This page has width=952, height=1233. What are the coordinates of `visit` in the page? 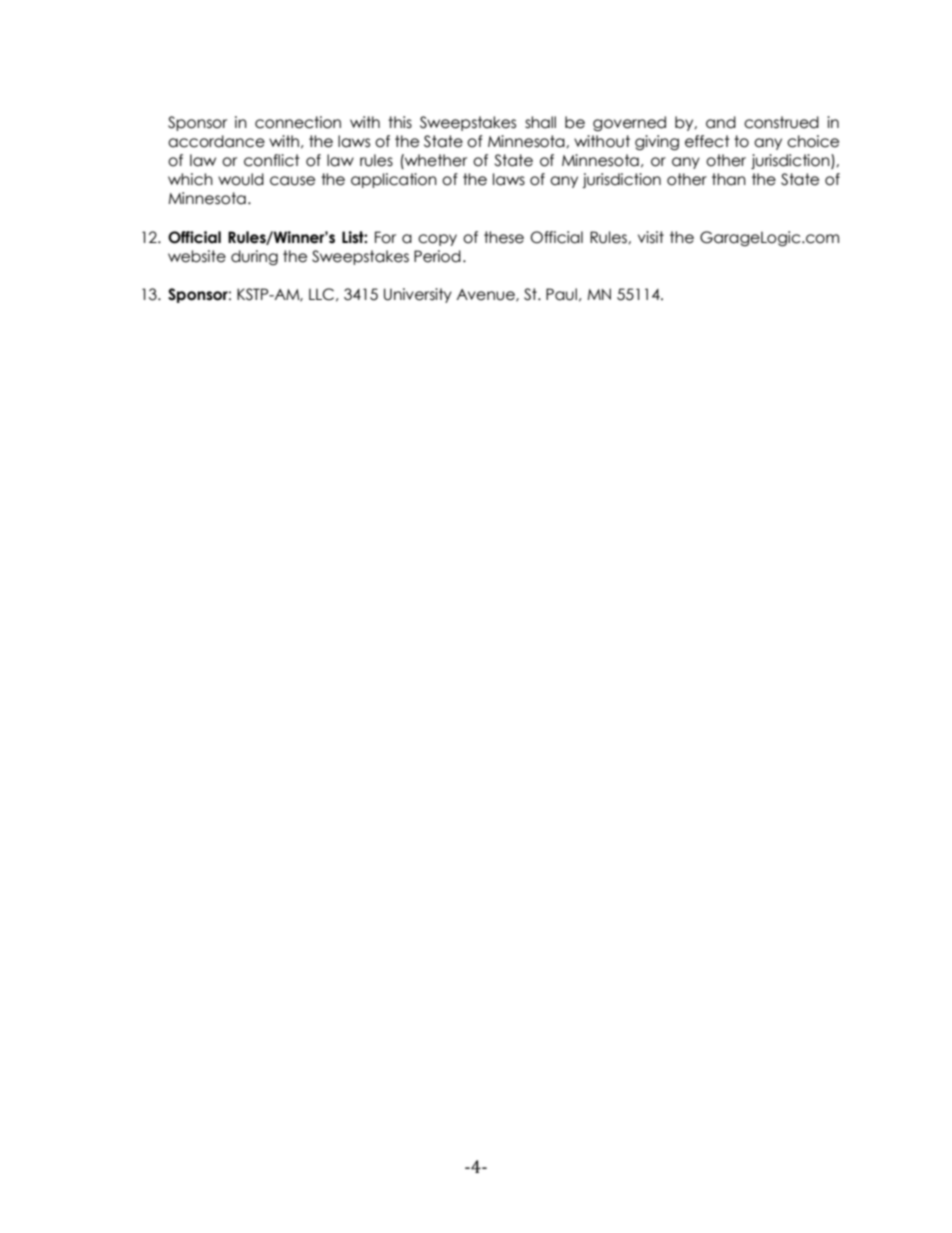 It's located at (651, 237).
